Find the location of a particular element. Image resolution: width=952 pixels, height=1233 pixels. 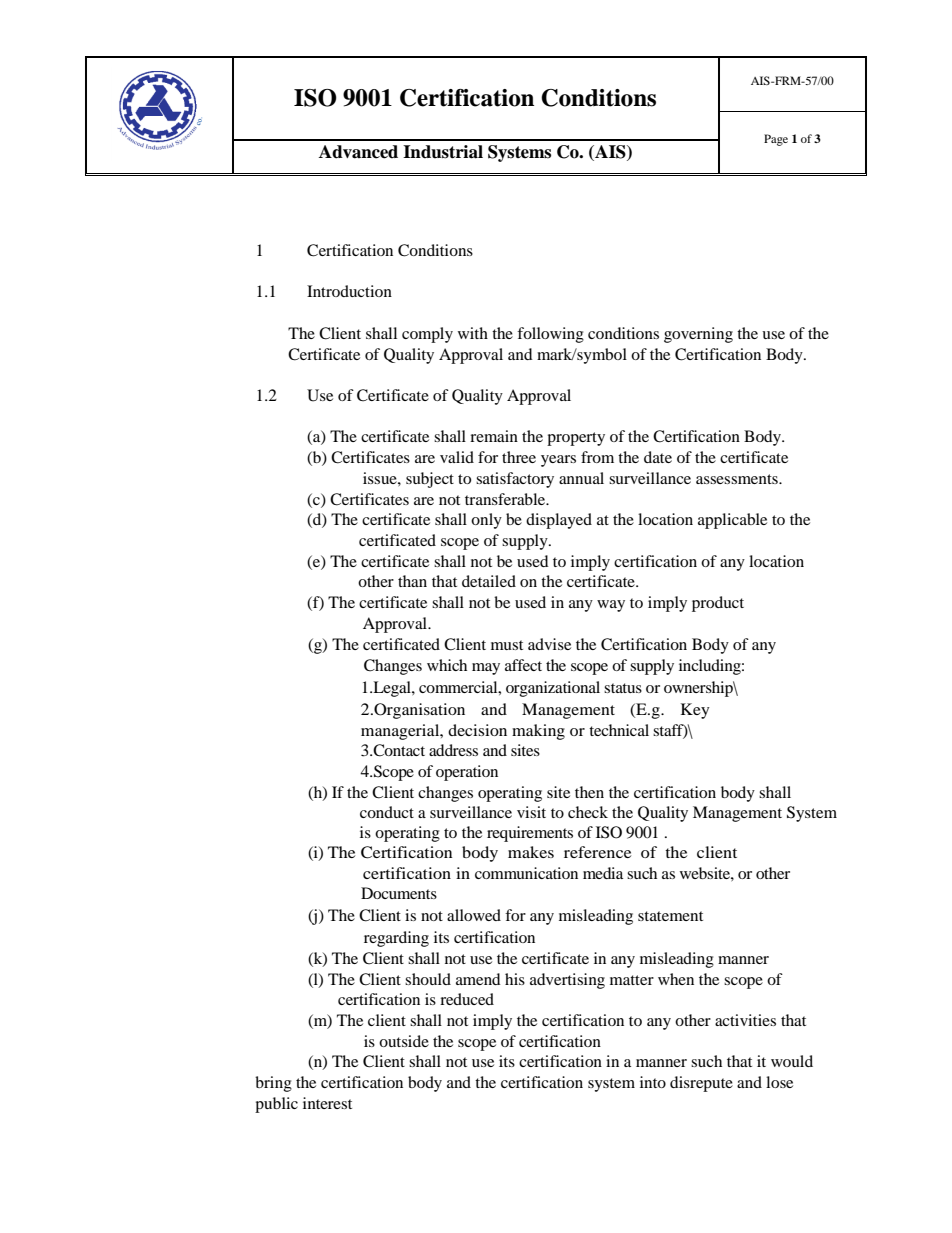

remain is located at coordinates (494, 436).
